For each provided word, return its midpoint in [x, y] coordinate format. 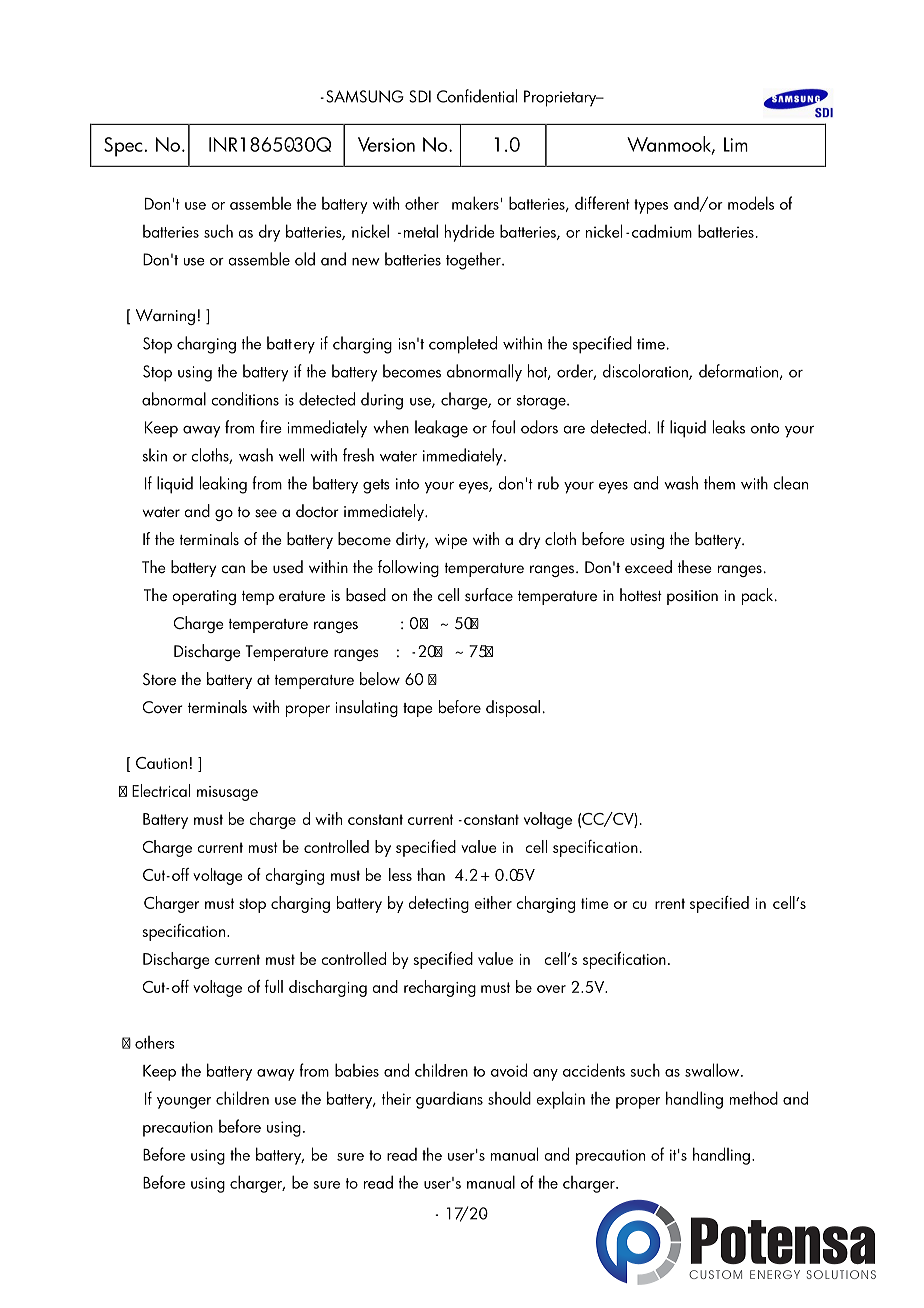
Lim [736, 144]
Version [386, 144]
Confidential [477, 96]
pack [759, 596]
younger [184, 1103]
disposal [513, 708]
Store [159, 679]
